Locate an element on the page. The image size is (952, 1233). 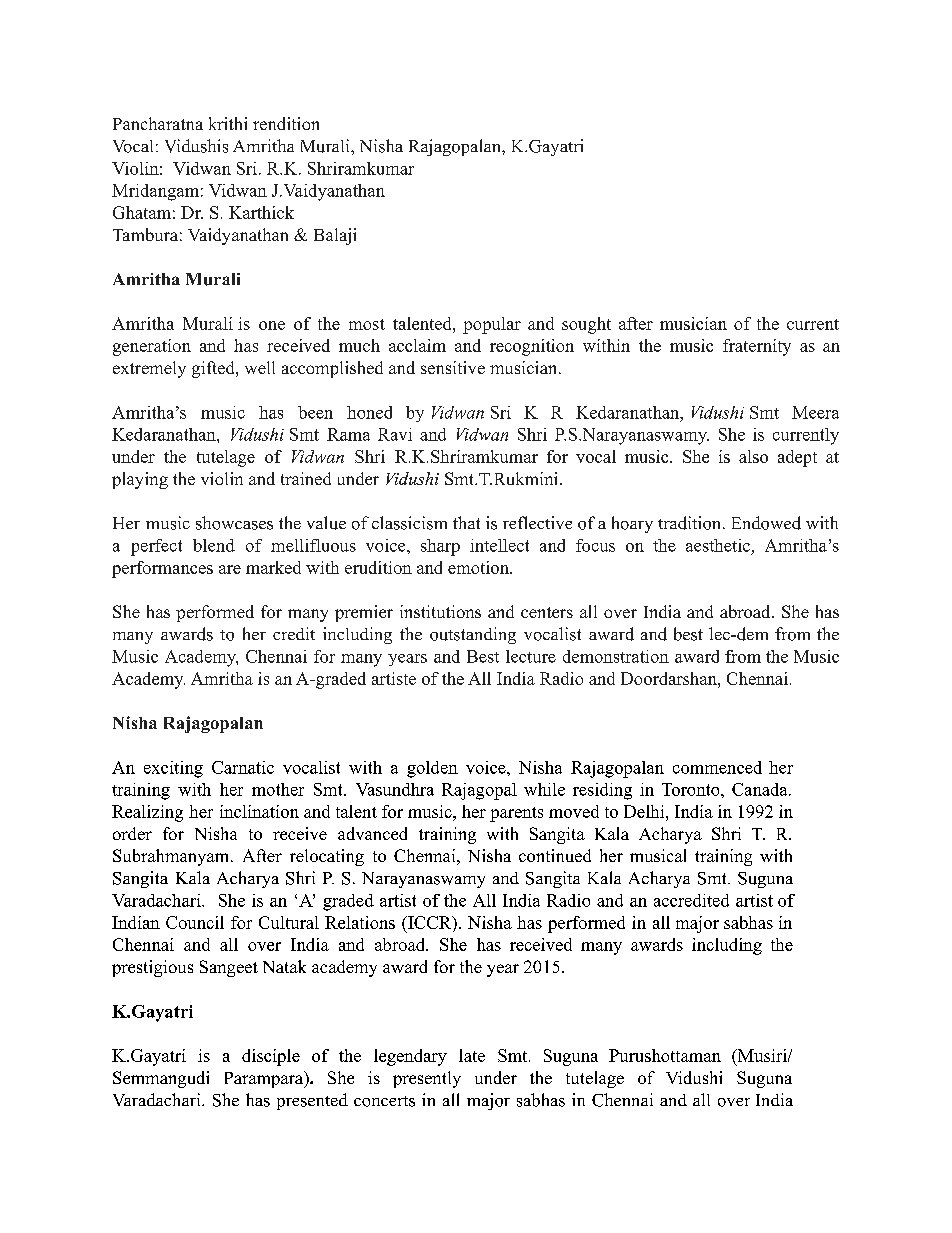
Toronto is located at coordinates (692, 789).
